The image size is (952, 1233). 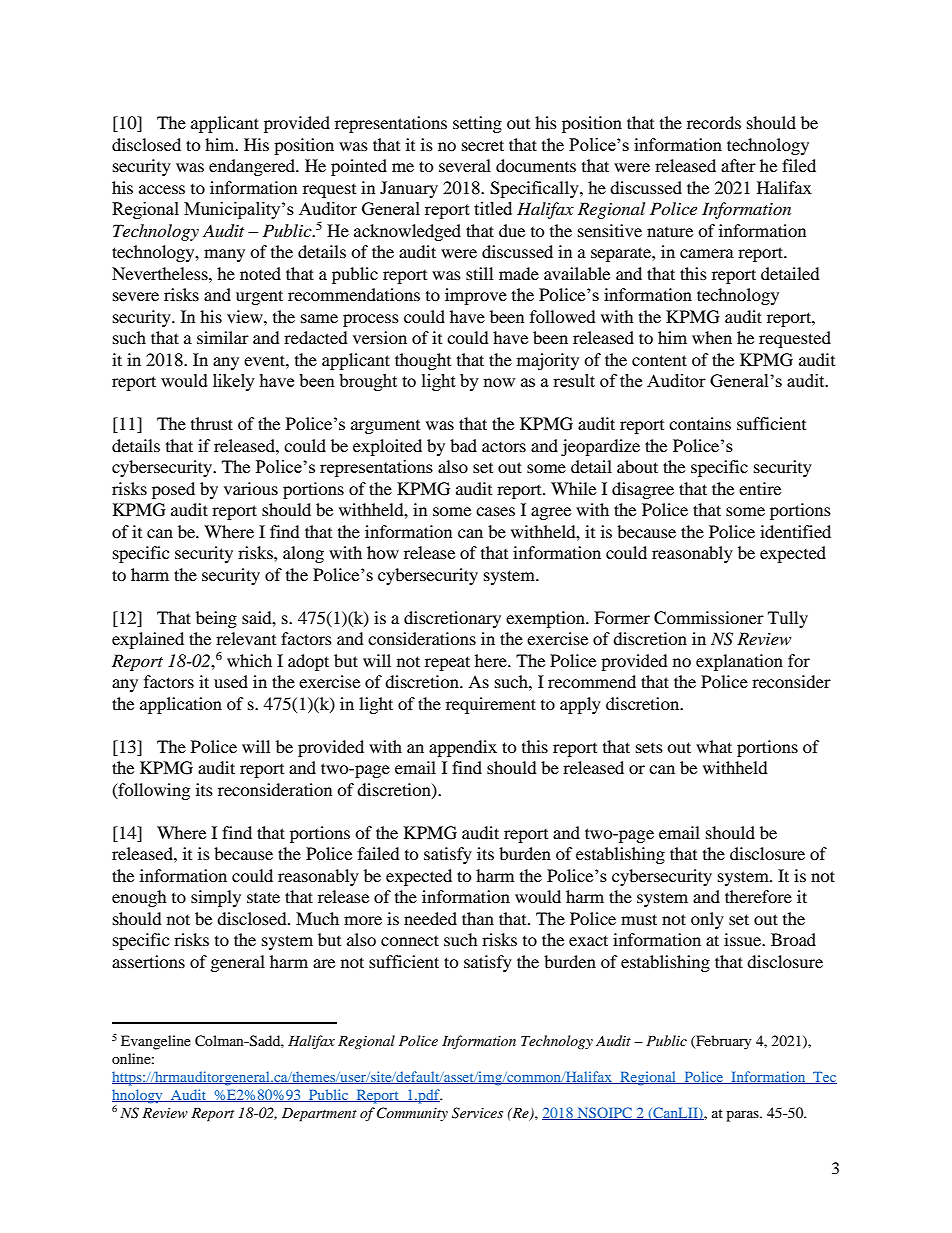 I want to click on Services, so click(x=477, y=1113).
